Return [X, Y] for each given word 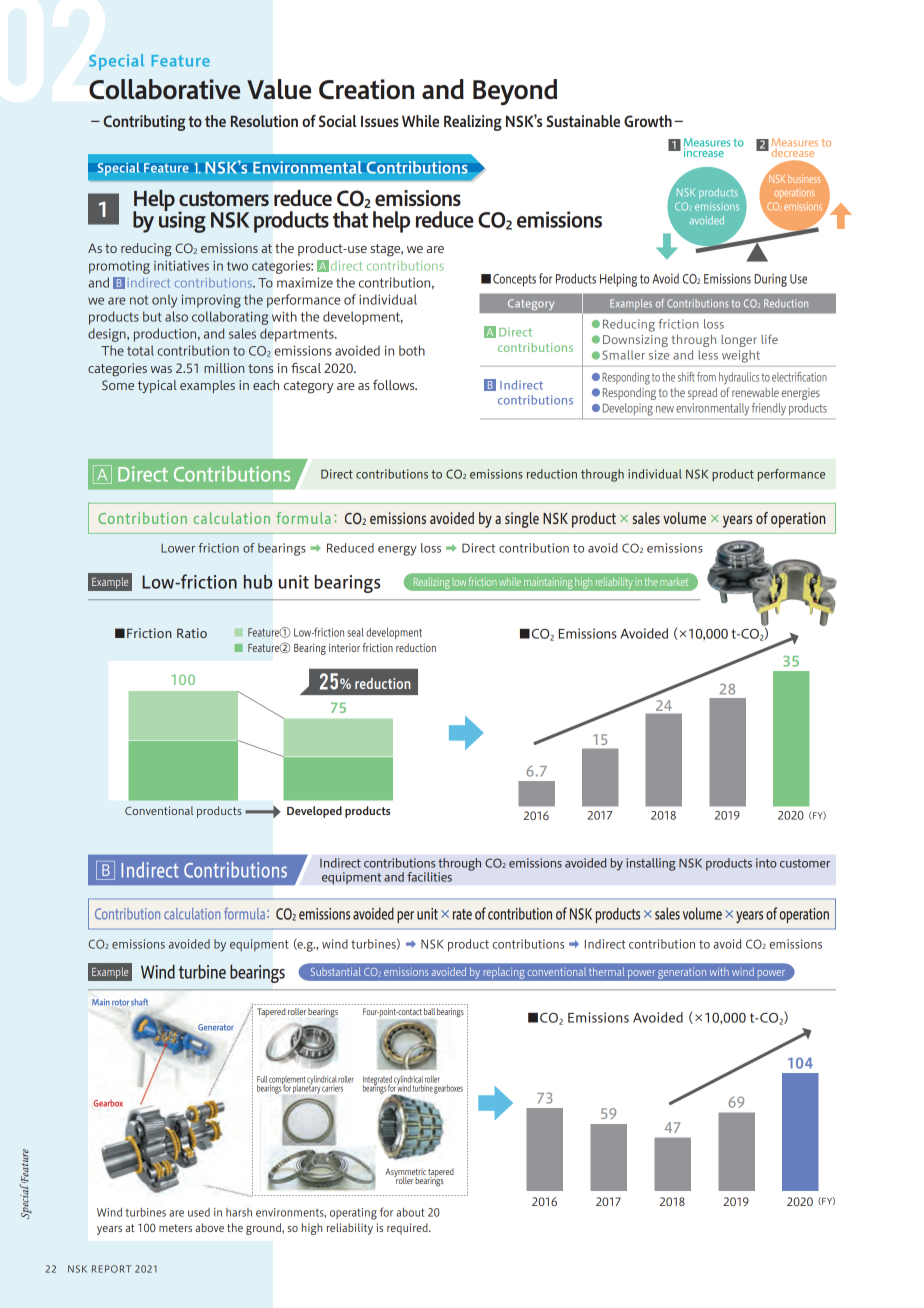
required [408, 1229]
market [674, 582]
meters [175, 1228]
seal [355, 632]
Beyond [515, 92]
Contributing [144, 123]
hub [258, 582]
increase [704, 151]
